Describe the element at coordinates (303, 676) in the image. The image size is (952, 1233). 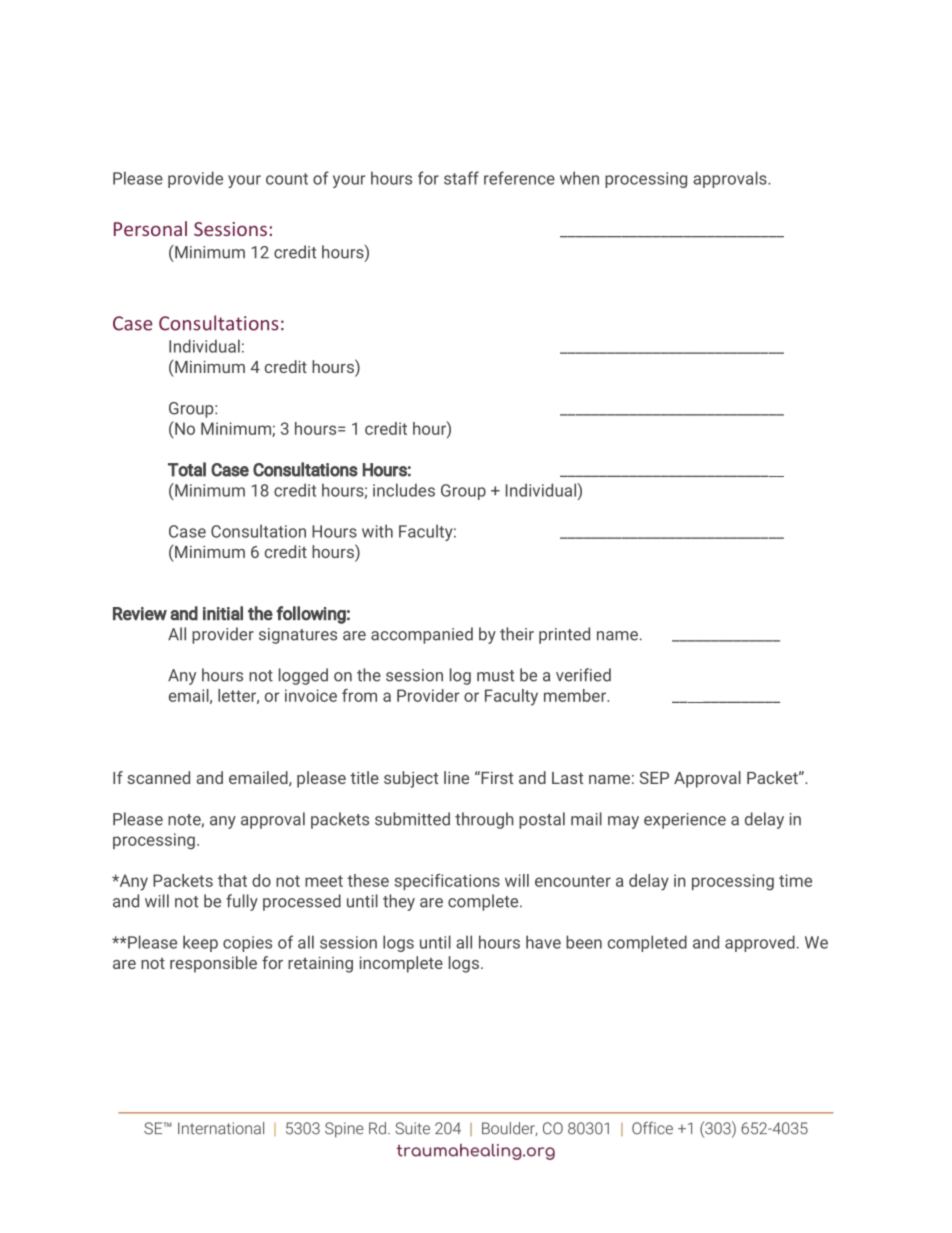
I see `logged` at that location.
